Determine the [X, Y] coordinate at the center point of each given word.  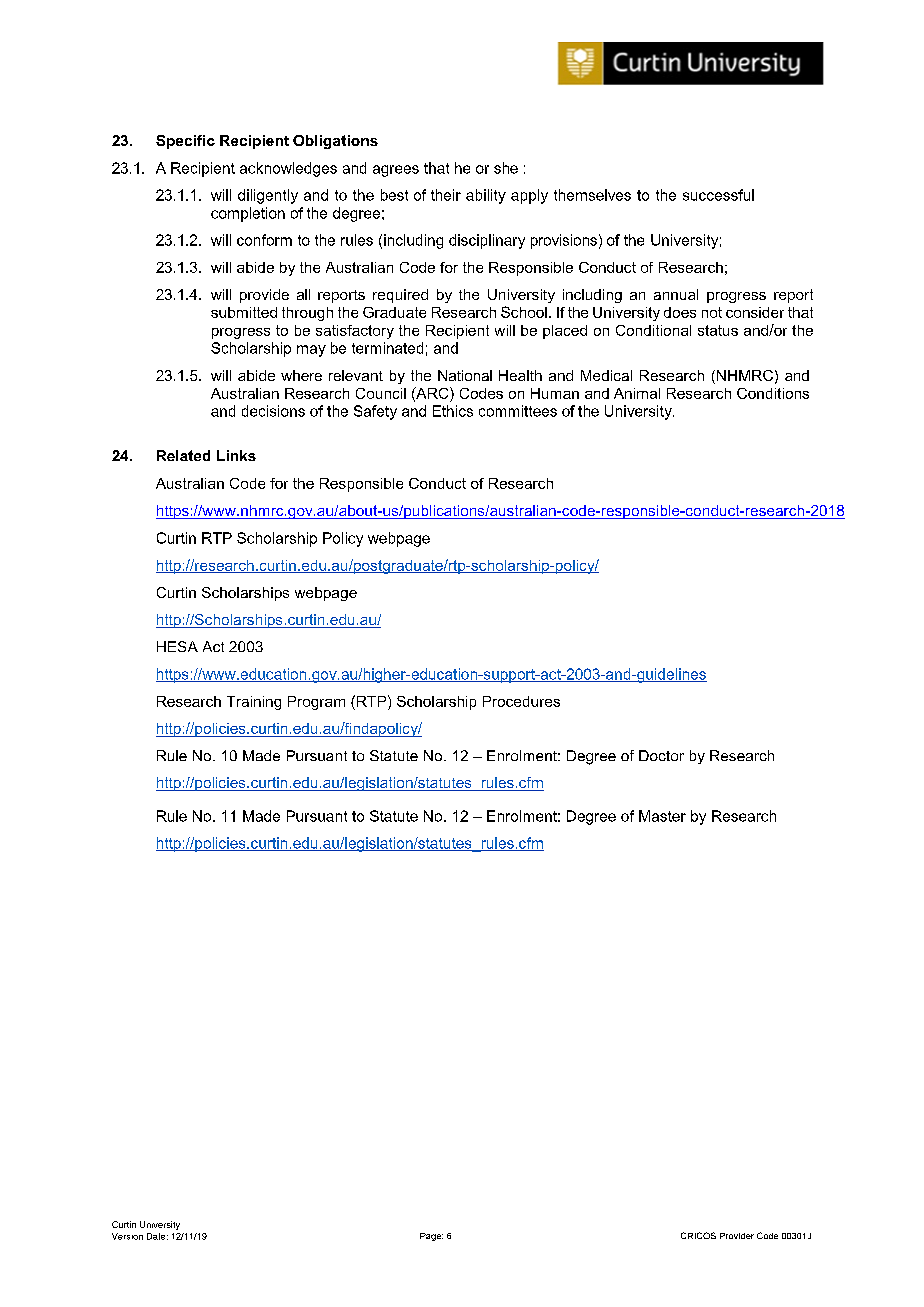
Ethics [453, 411]
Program [316, 703]
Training [254, 703]
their [446, 195]
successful [718, 195]
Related [183, 455]
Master [662, 816]
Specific [185, 142]
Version [127, 1236]
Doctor [661, 755]
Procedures [521, 701]
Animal [637, 393]
